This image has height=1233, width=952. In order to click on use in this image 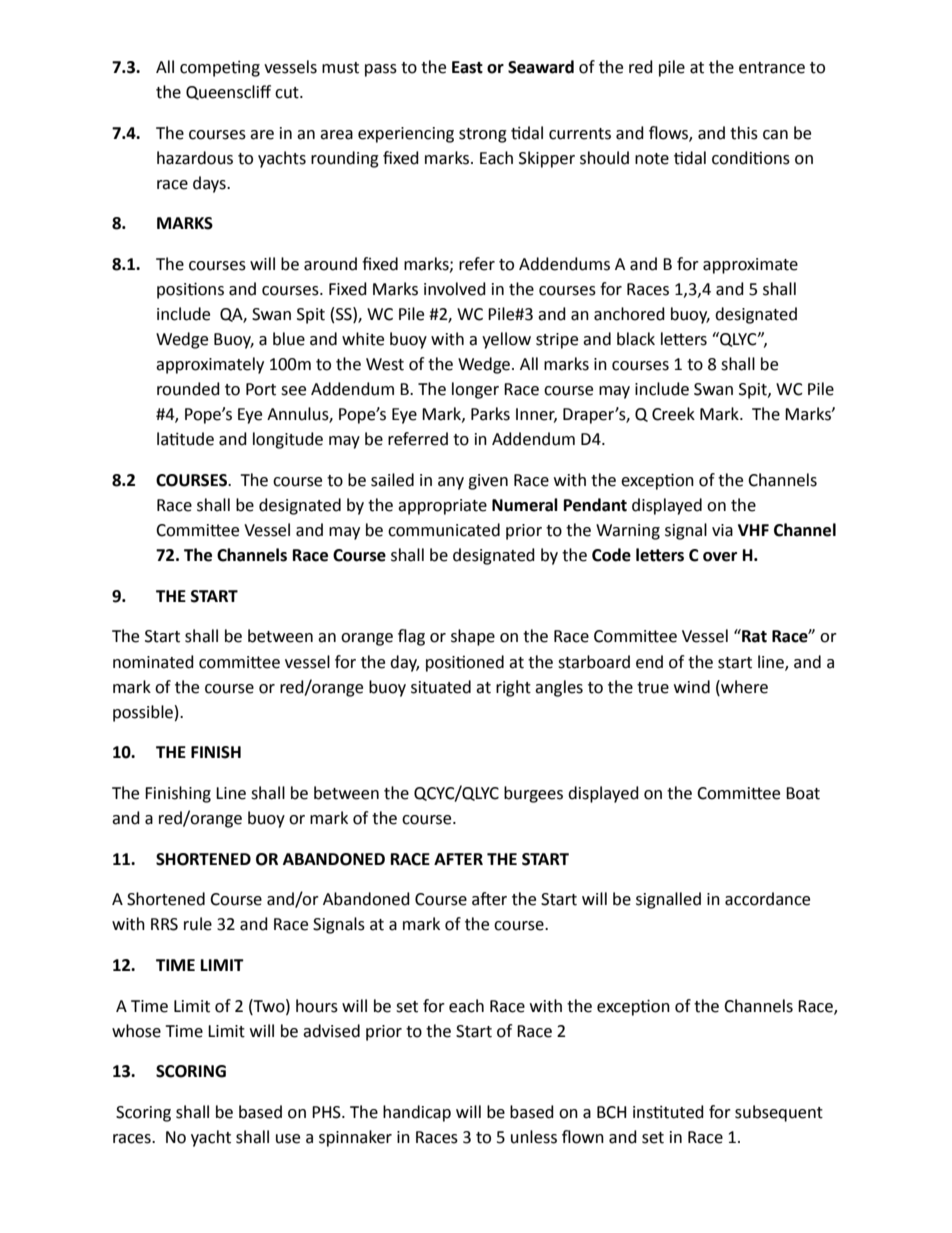, I will do `click(288, 1139)`.
